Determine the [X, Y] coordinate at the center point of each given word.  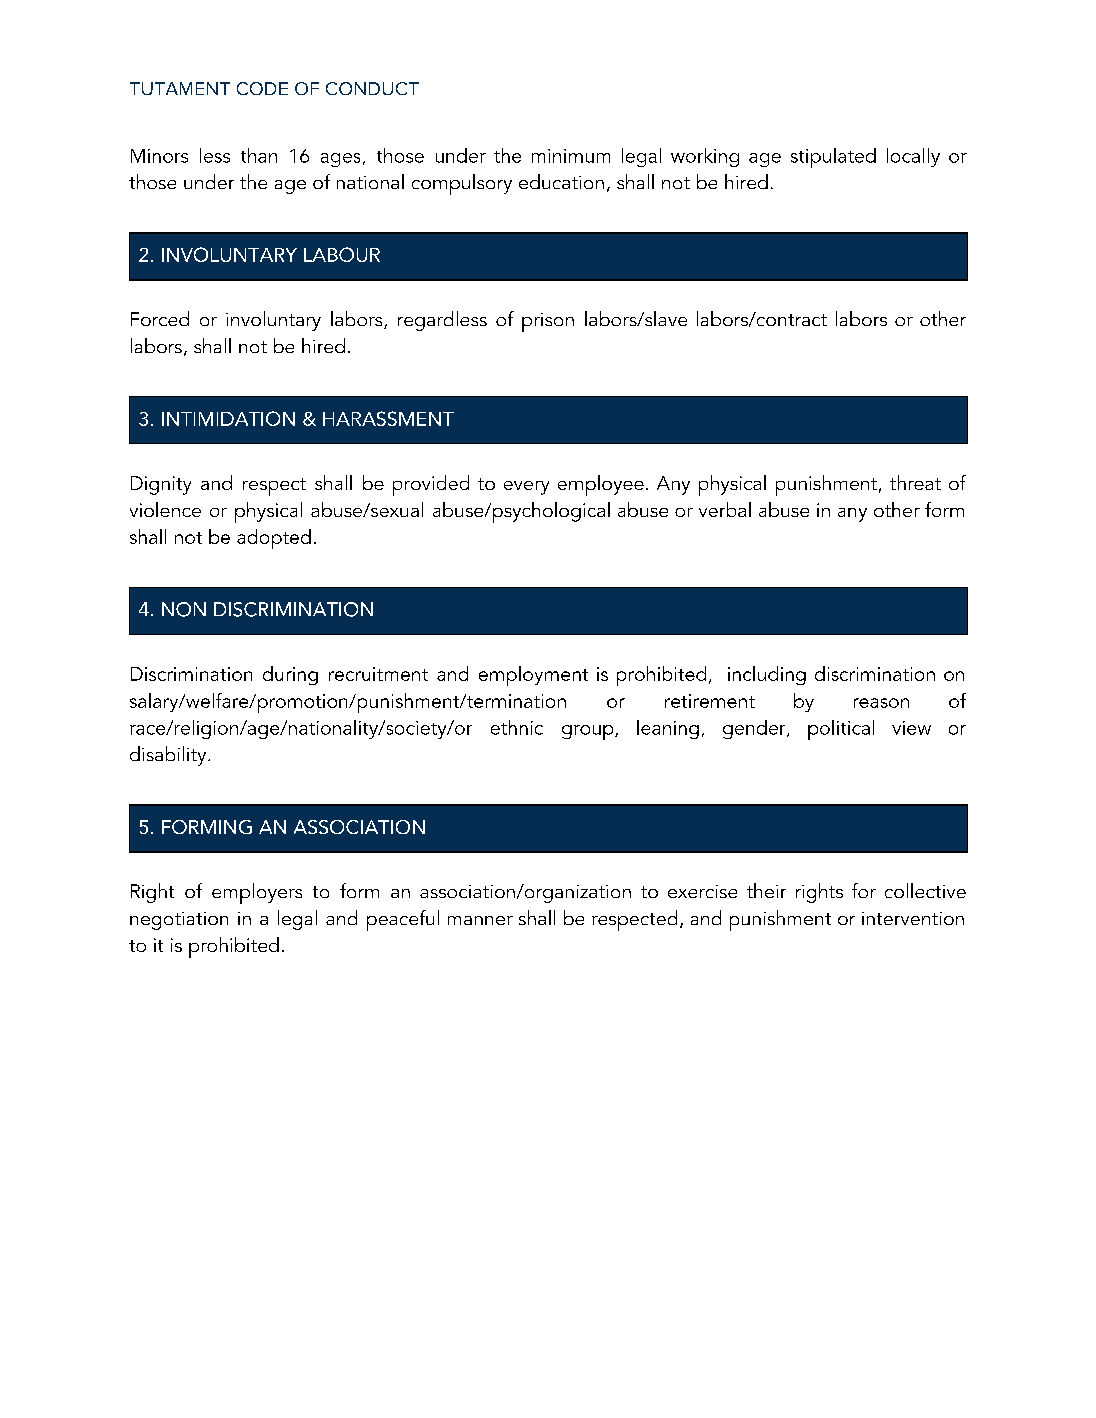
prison [548, 322]
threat [915, 482]
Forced [160, 318]
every [526, 488]
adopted [274, 539]
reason [881, 703]
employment [533, 676]
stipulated [833, 158]
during [290, 675]
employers [257, 893]
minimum [571, 156]
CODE [262, 88]
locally [913, 157]
